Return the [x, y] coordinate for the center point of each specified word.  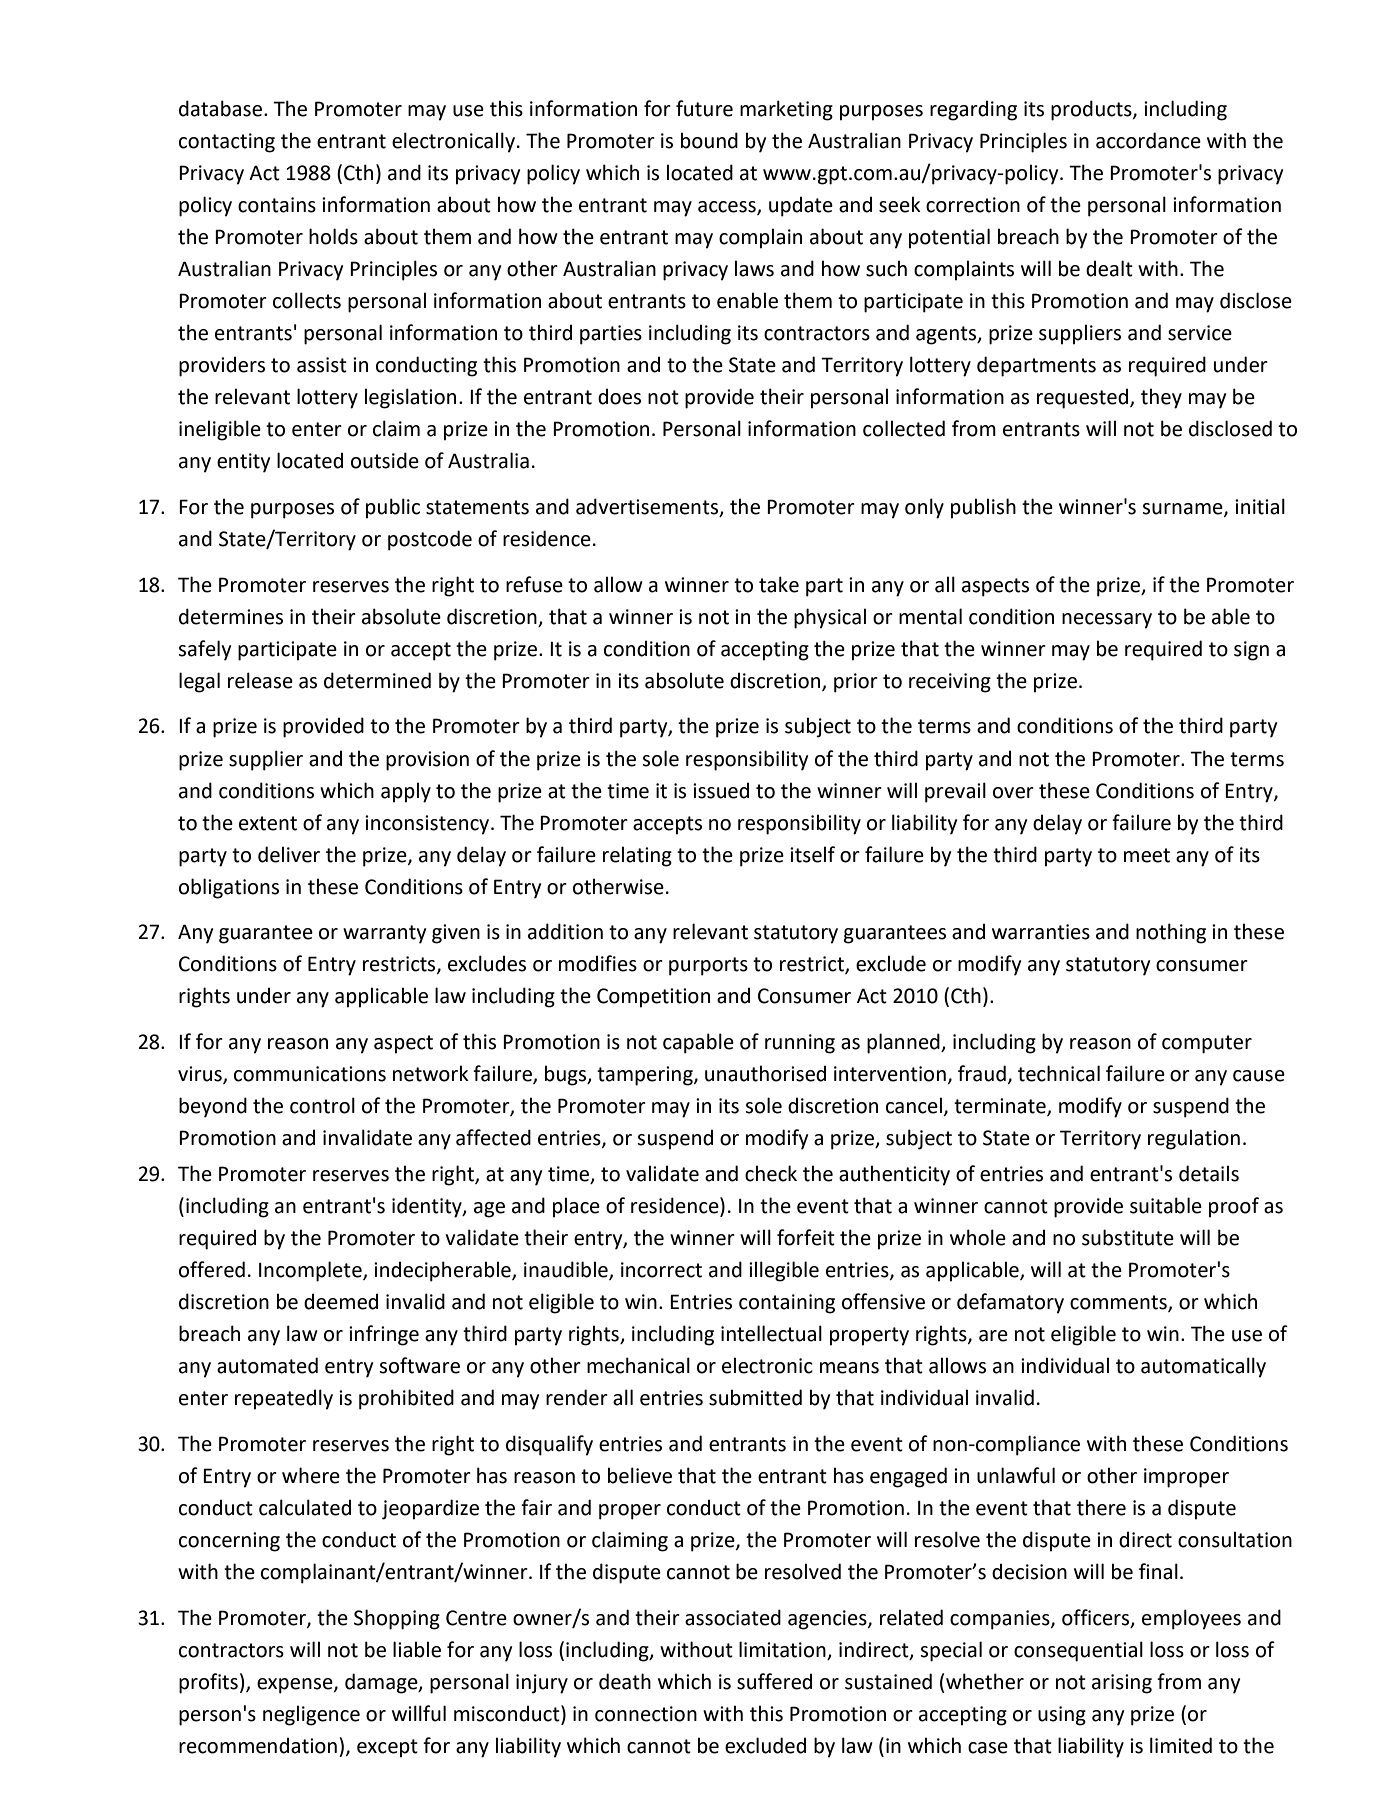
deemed [341, 1301]
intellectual [771, 1333]
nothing [1171, 933]
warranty [384, 934]
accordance [1148, 140]
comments [1119, 1303]
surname [1183, 509]
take [779, 584]
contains [277, 205]
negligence [311, 1715]
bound [709, 140]
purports [708, 966]
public [393, 508]
